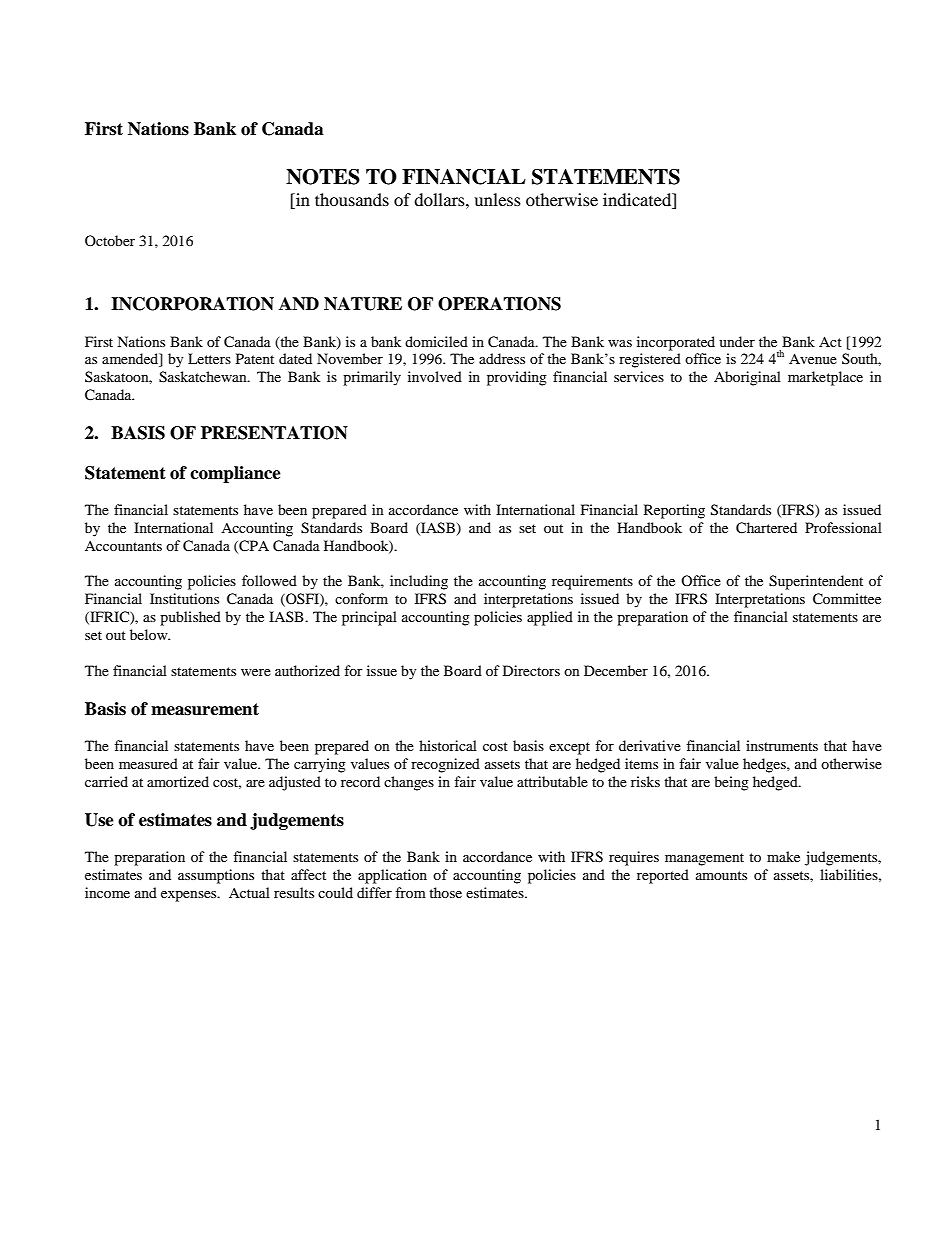  What do you see at coordinates (497, 199) in the page?
I see `unless` at bounding box center [497, 199].
